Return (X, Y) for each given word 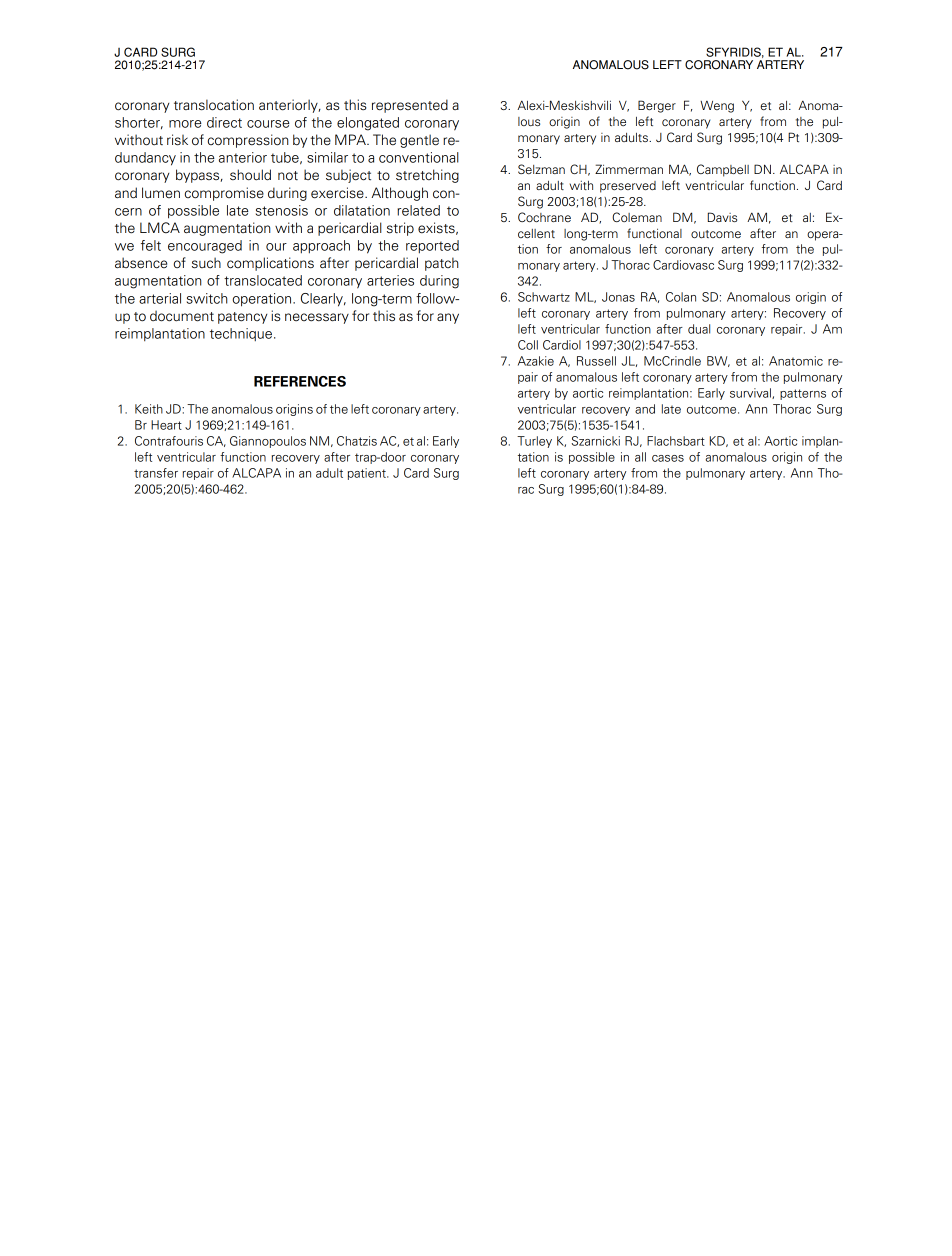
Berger (657, 106)
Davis (722, 217)
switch (207, 298)
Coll (528, 345)
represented (410, 106)
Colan (681, 297)
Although (399, 194)
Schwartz (544, 297)
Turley (534, 442)
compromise (224, 194)
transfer (156, 473)
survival (751, 393)
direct (224, 122)
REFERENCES (300, 381)
